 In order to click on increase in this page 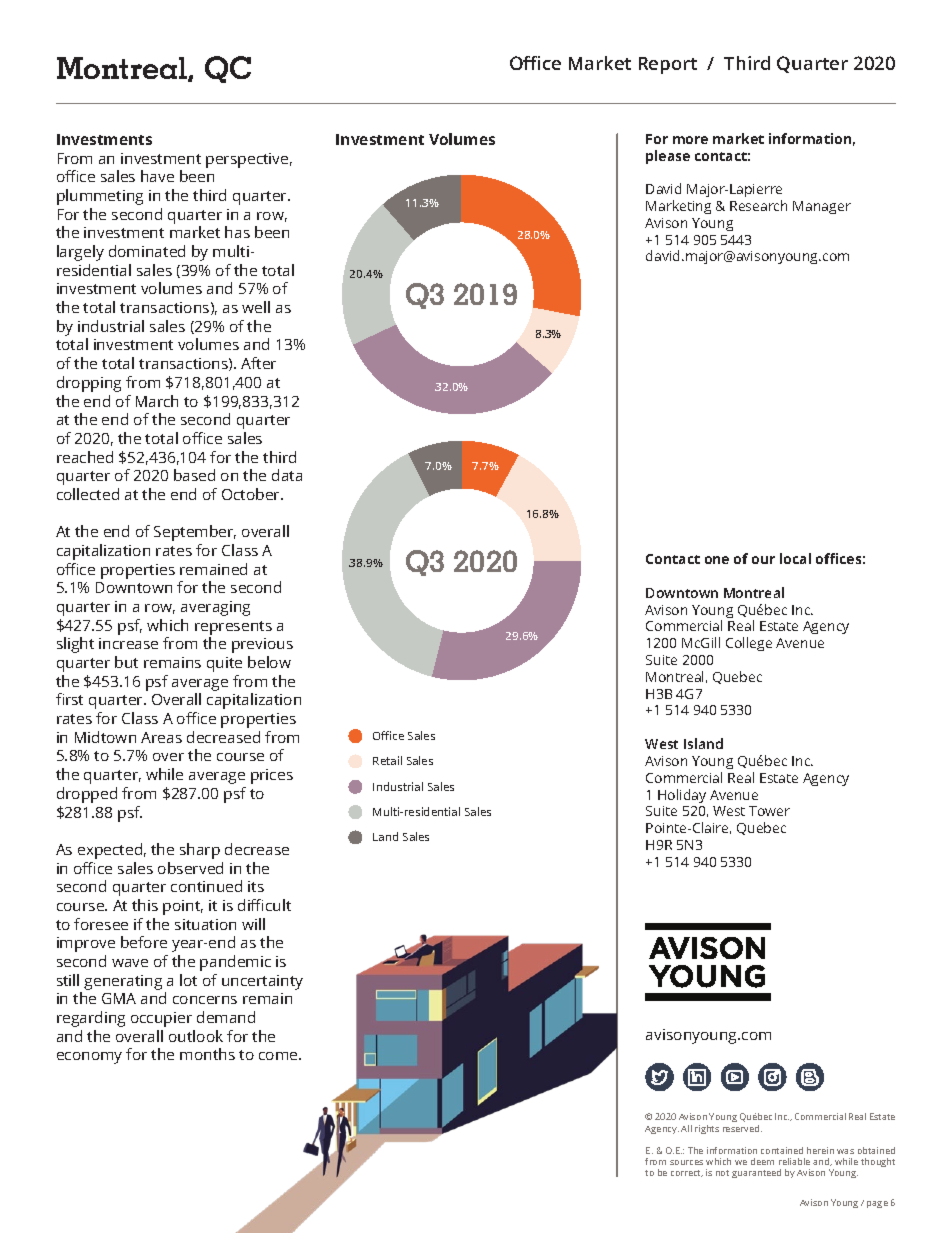, I will do `click(128, 643)`.
